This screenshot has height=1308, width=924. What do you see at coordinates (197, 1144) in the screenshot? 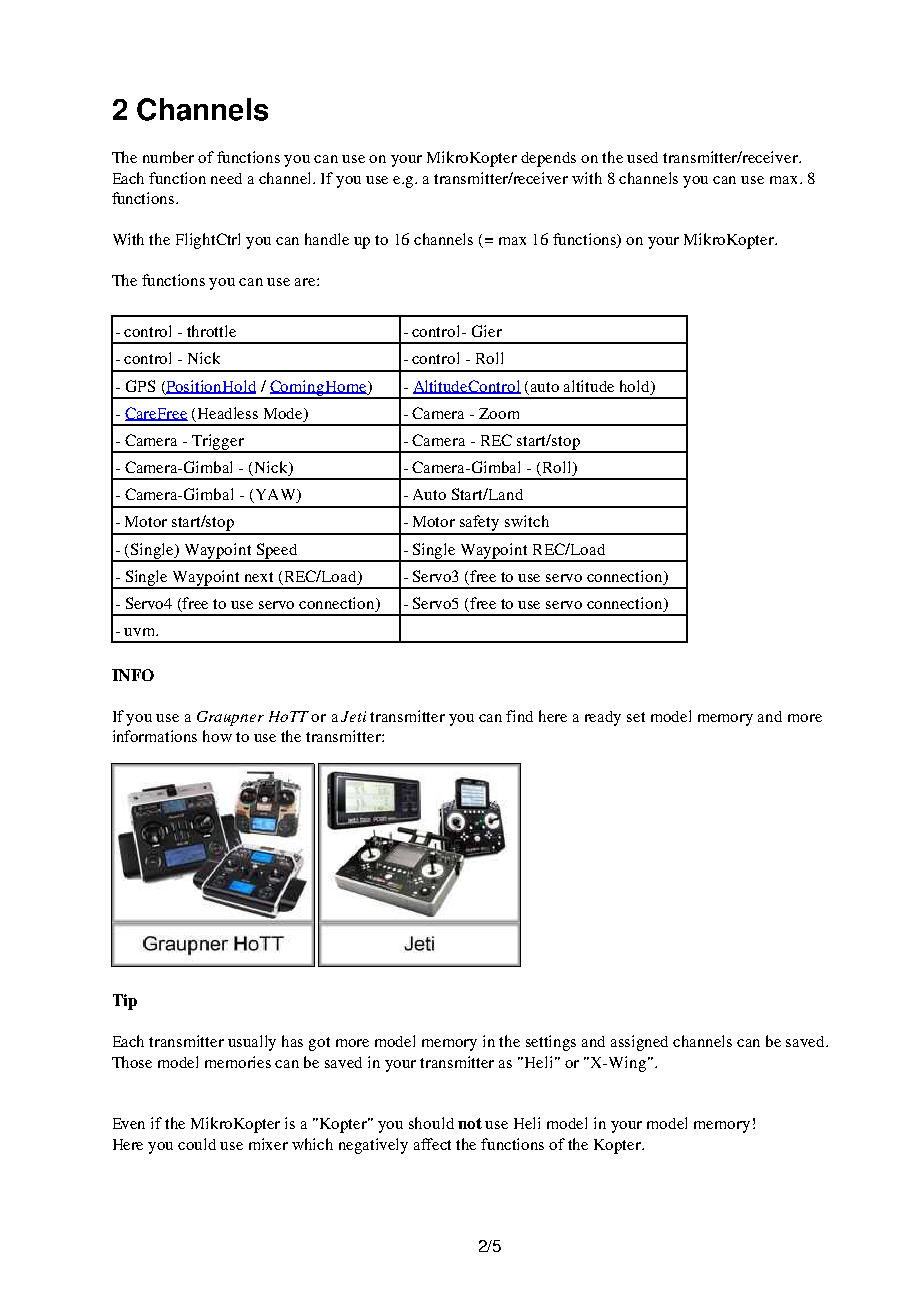
I see `could` at bounding box center [197, 1144].
